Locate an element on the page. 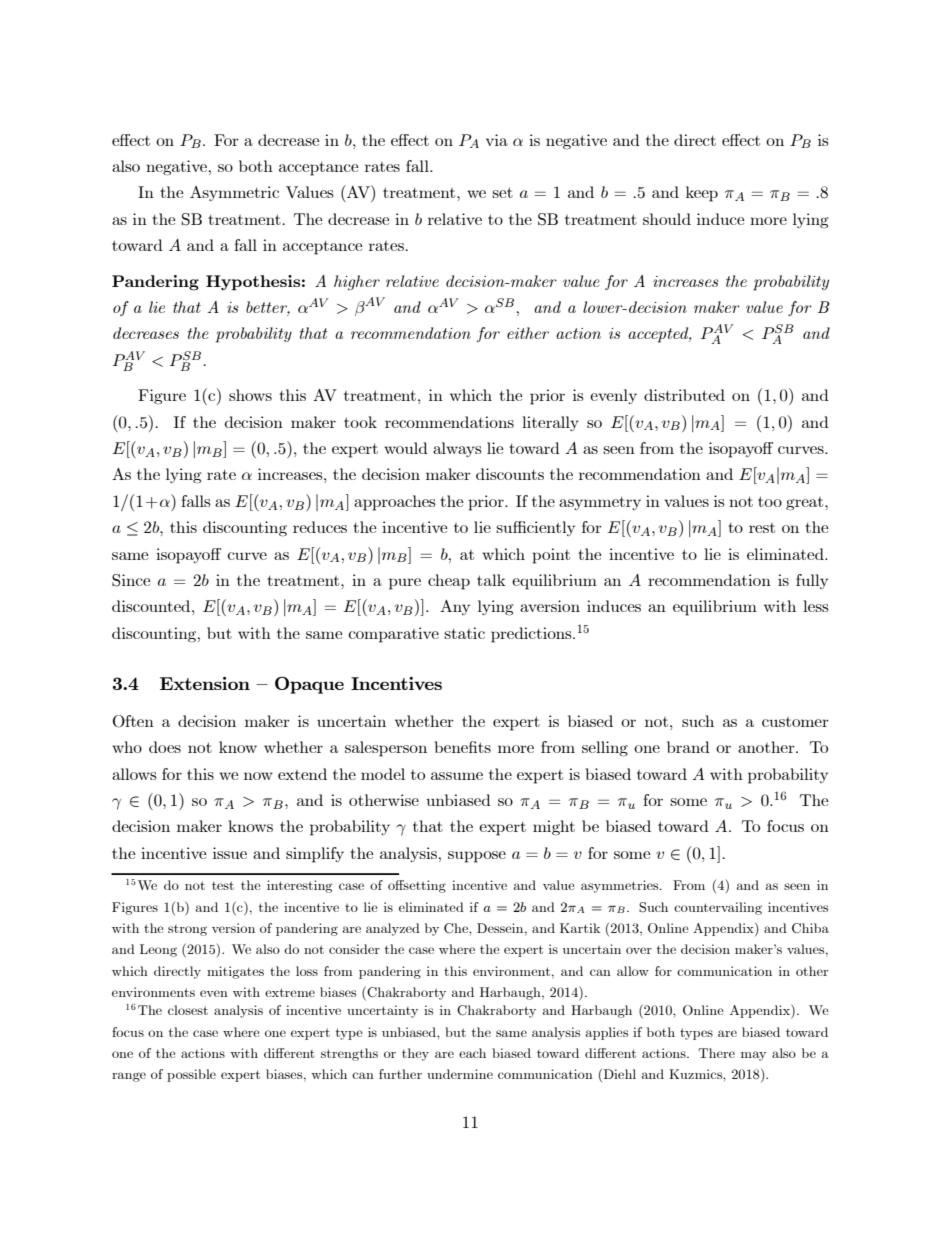  less is located at coordinates (816, 606).
